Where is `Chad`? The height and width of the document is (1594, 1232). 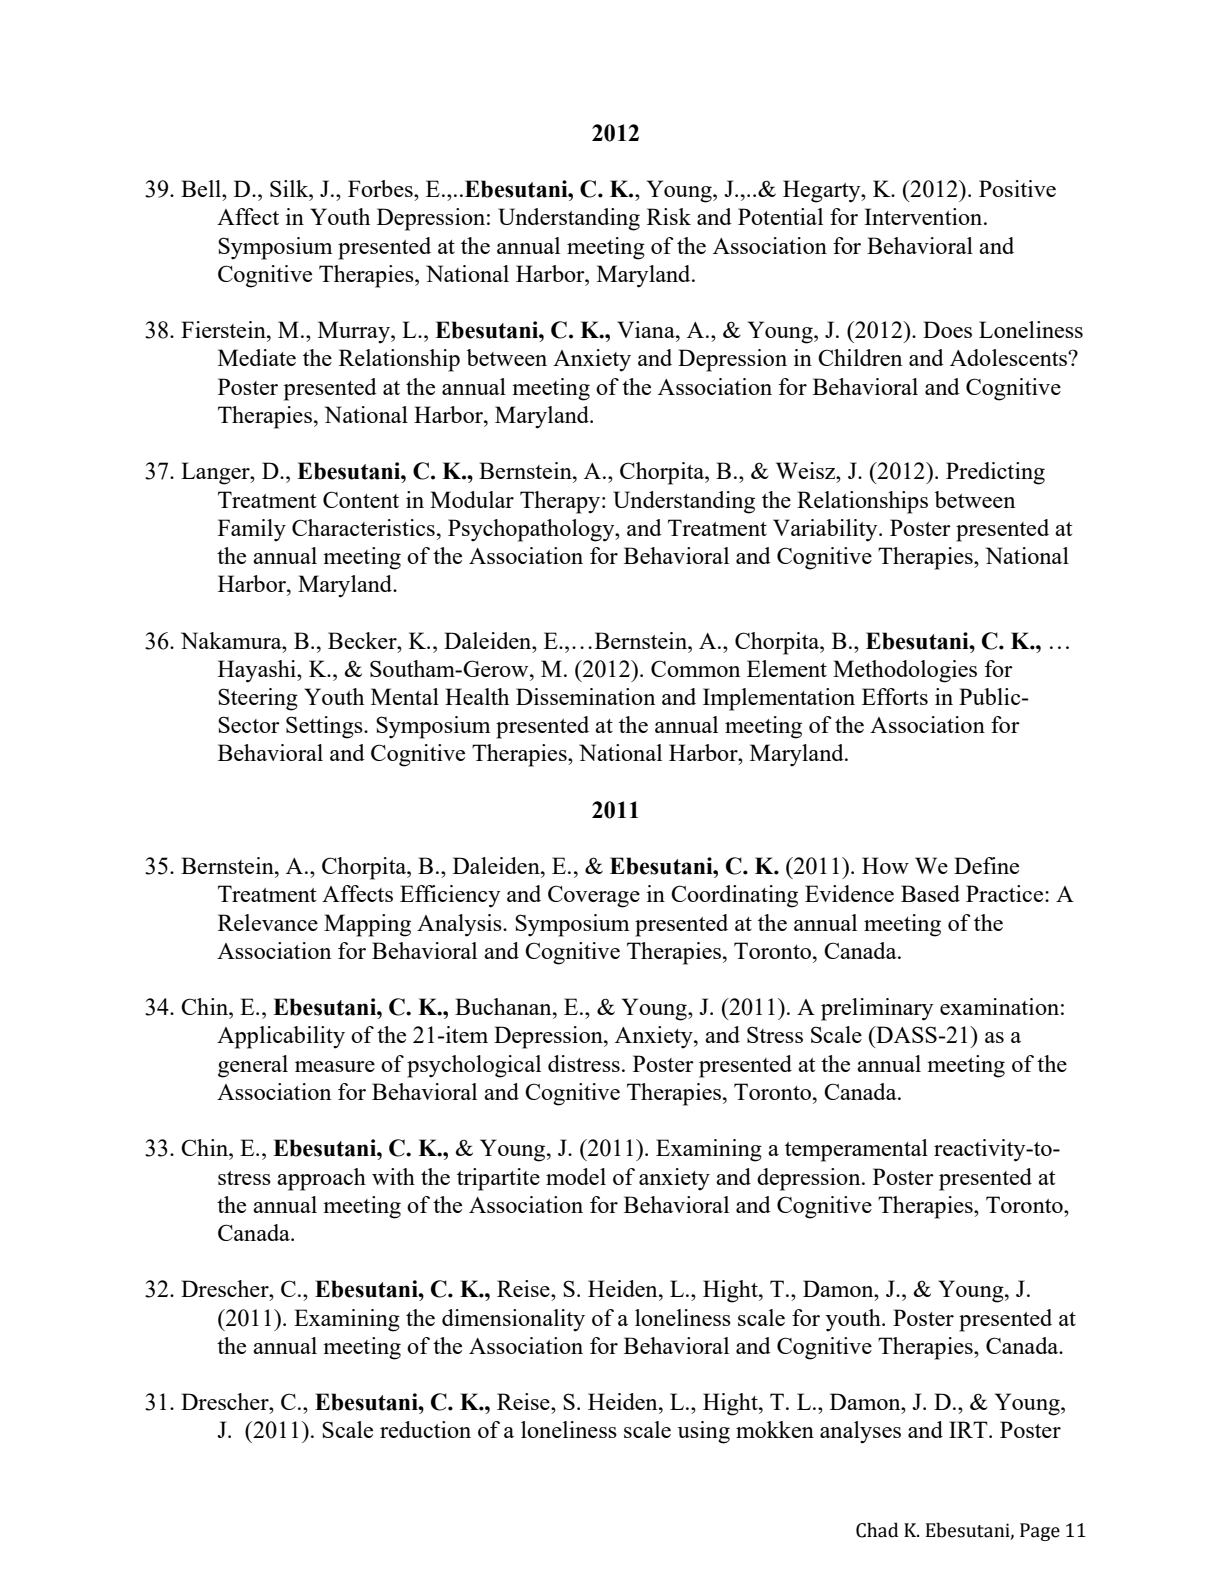
Chad is located at coordinates (877, 1530).
